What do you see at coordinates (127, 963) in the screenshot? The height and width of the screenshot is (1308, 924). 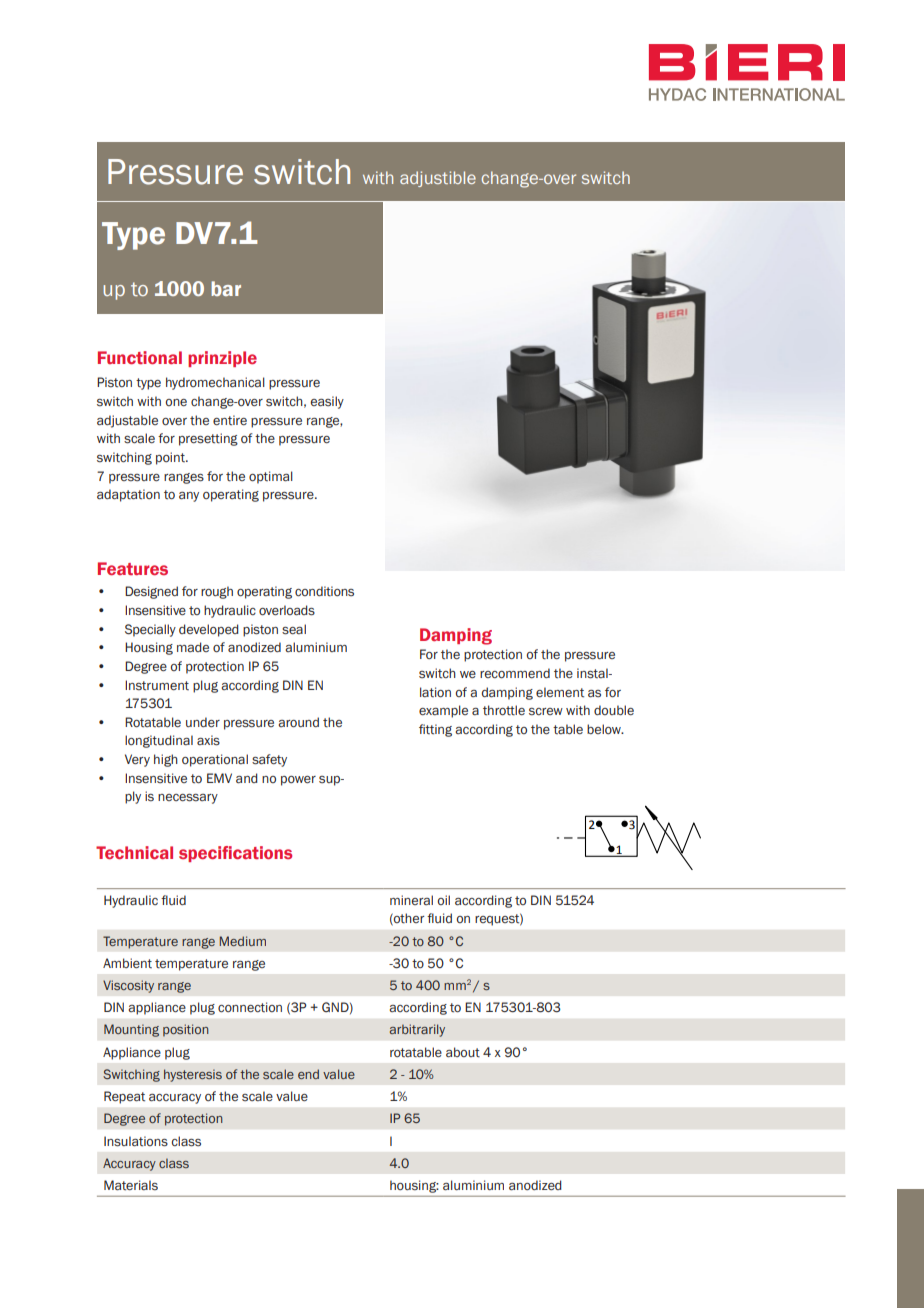 I see `Ambient` at bounding box center [127, 963].
